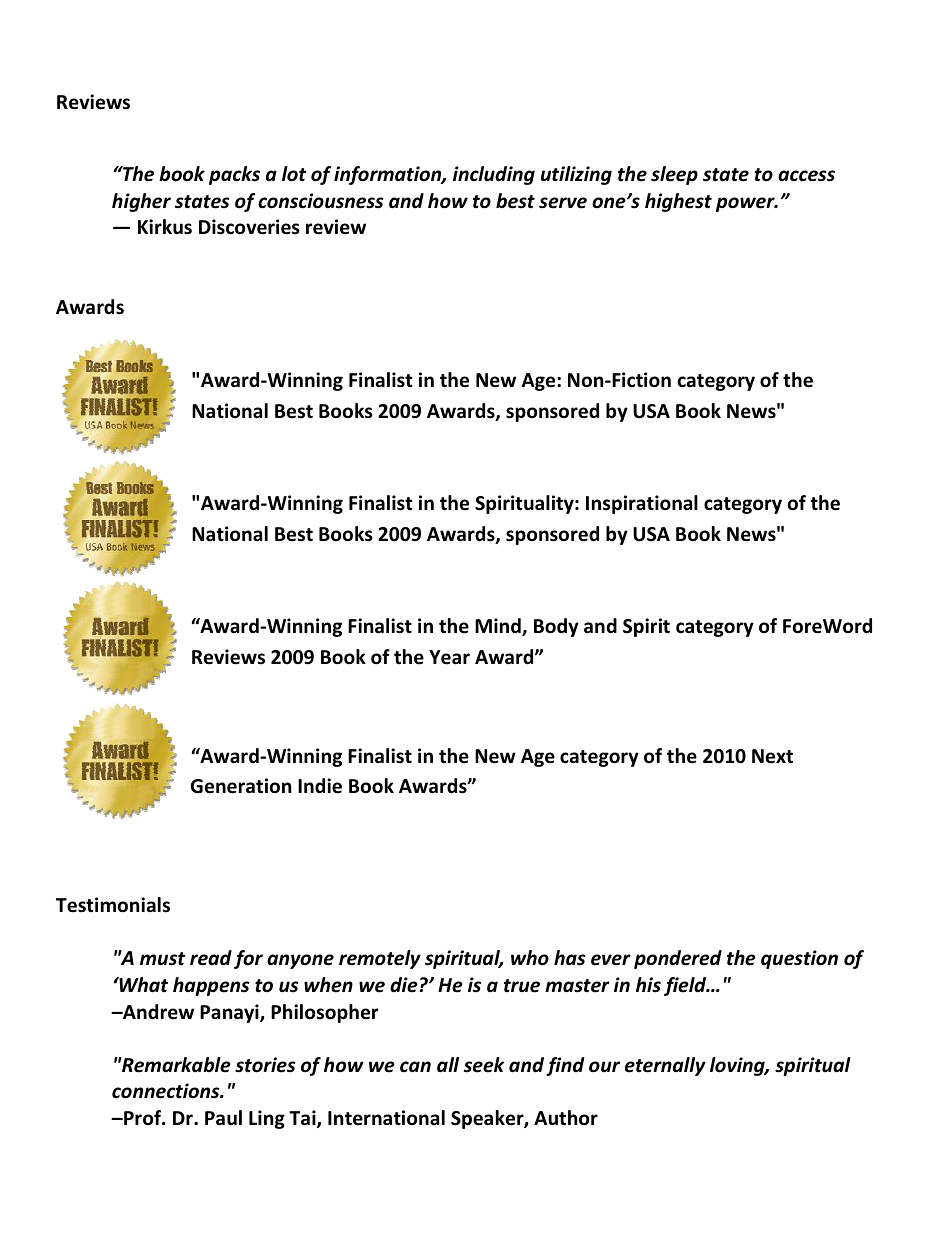  What do you see at coordinates (167, 1091) in the page?
I see `connections` at bounding box center [167, 1091].
